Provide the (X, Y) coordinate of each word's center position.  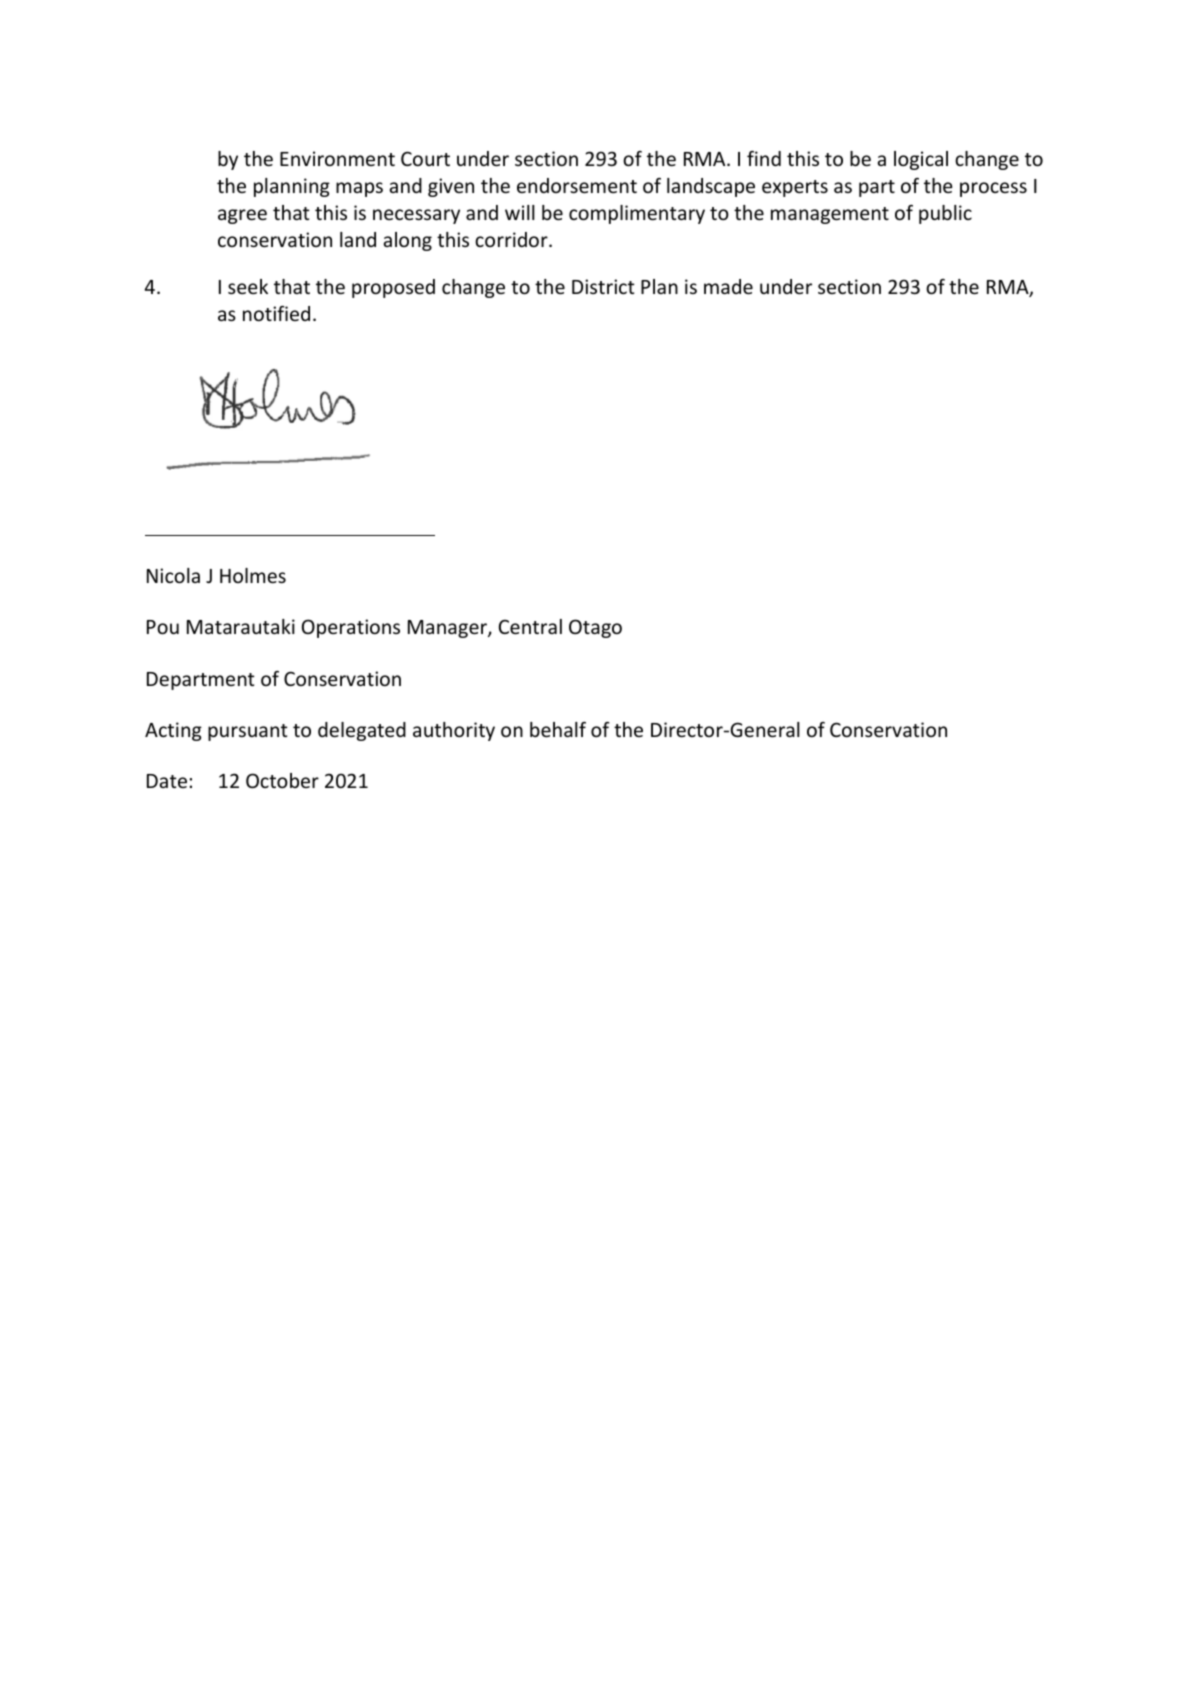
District (603, 286)
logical (921, 160)
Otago (595, 628)
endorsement (577, 185)
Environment (337, 158)
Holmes (253, 575)
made (728, 286)
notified (276, 313)
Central (530, 626)
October (282, 780)
